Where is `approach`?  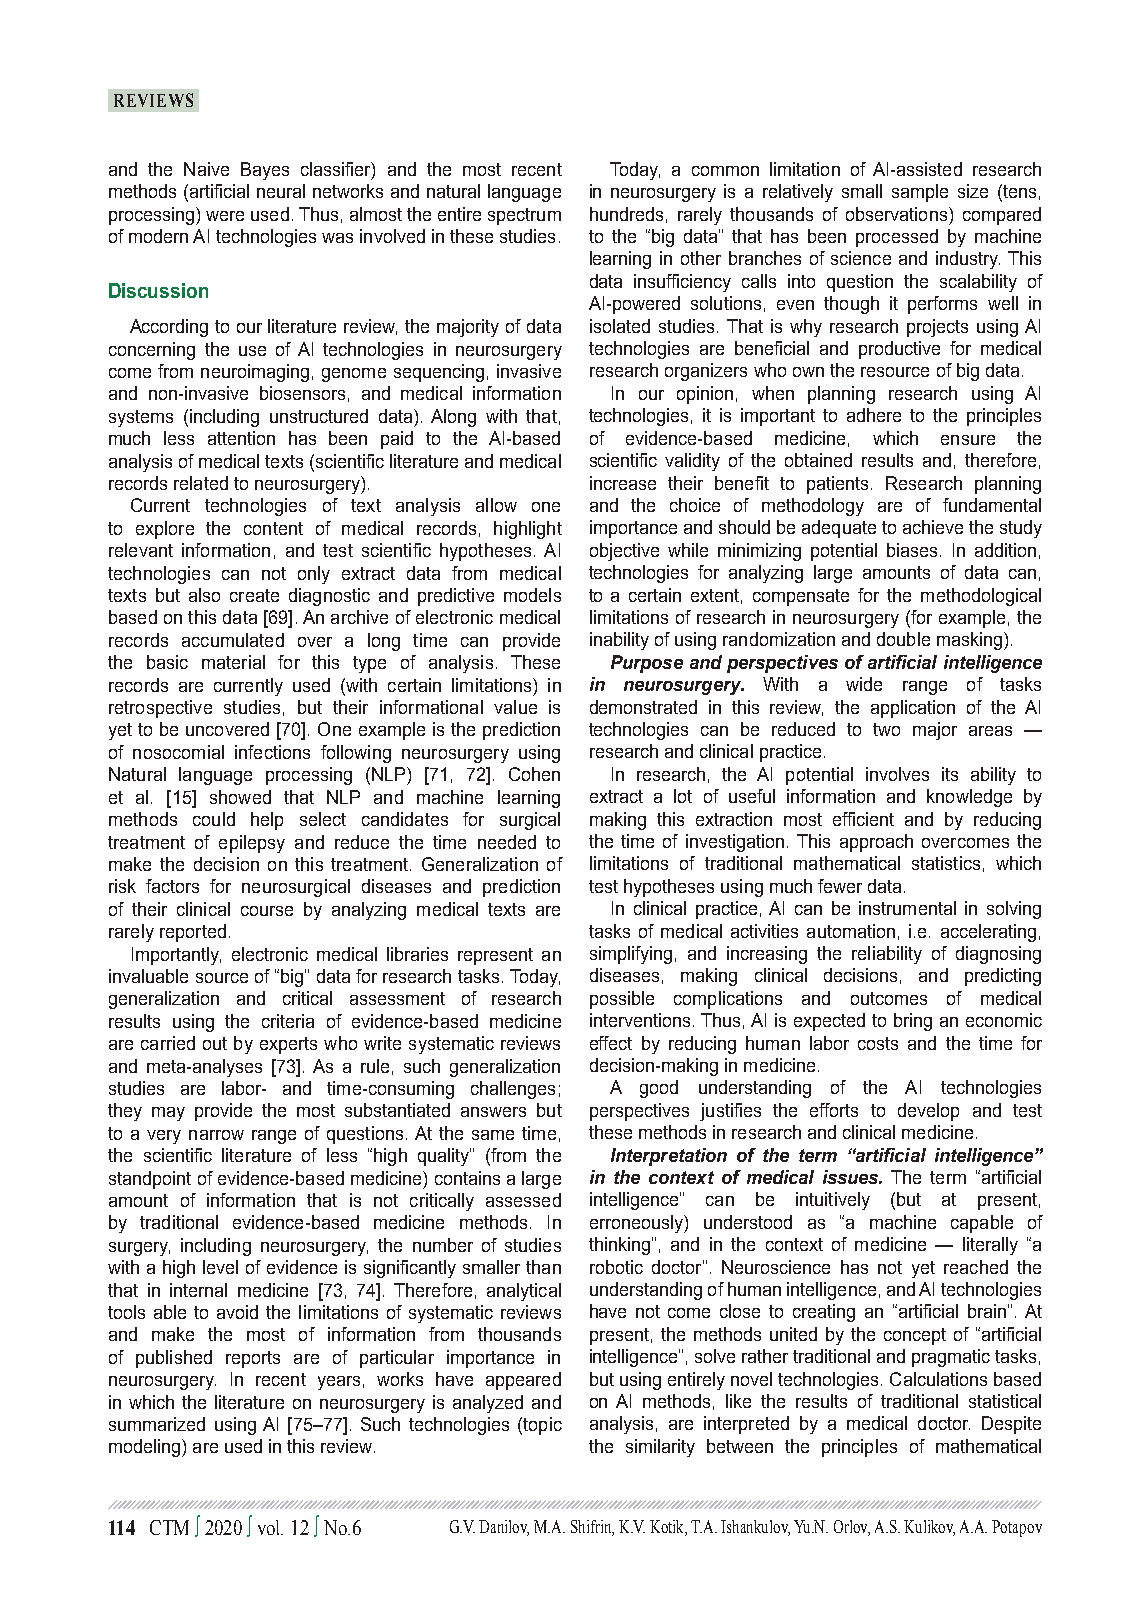
approach is located at coordinates (876, 843).
